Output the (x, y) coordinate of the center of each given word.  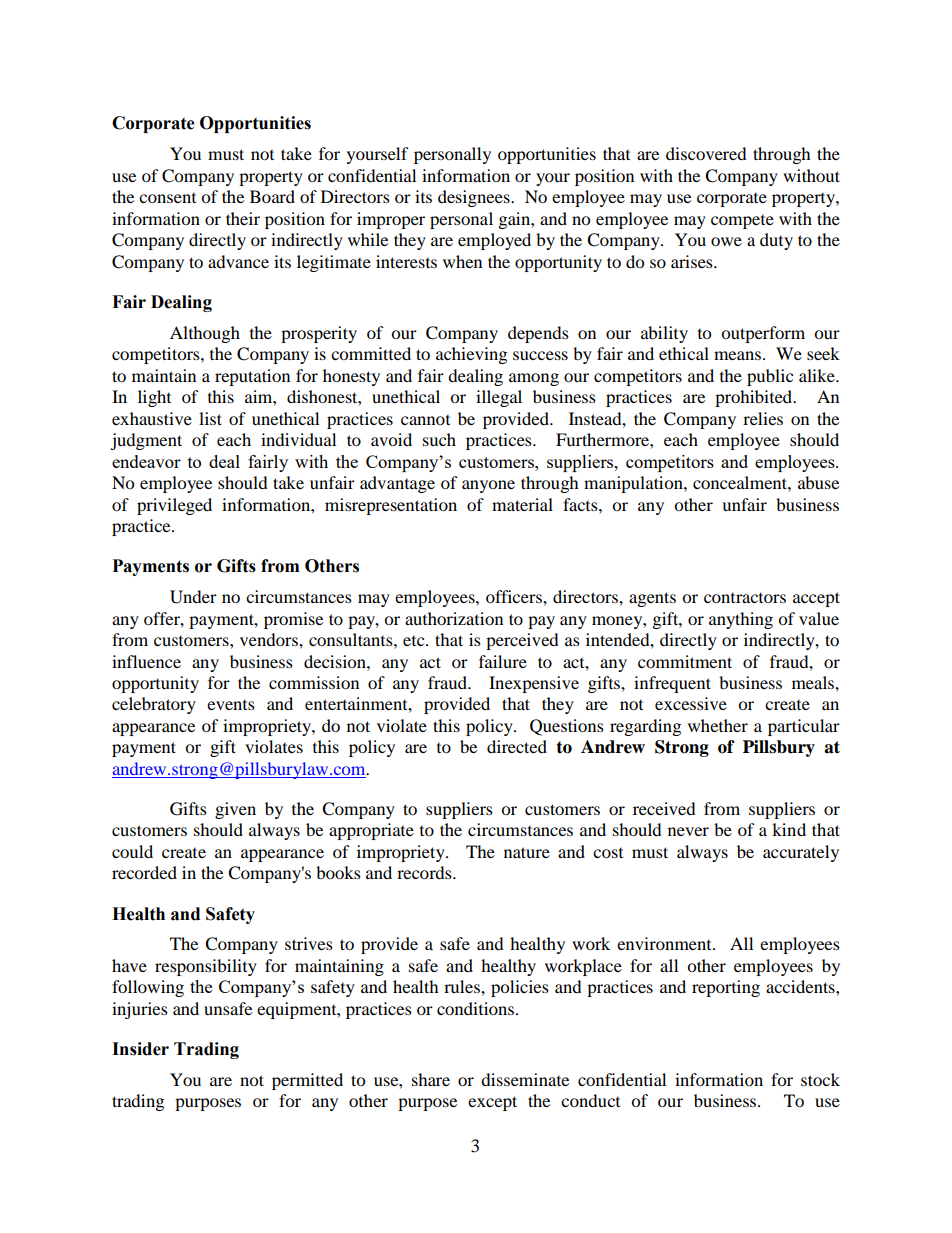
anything (741, 620)
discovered (706, 153)
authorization (454, 618)
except (492, 1103)
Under (193, 597)
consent (167, 198)
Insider (140, 1049)
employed (494, 241)
